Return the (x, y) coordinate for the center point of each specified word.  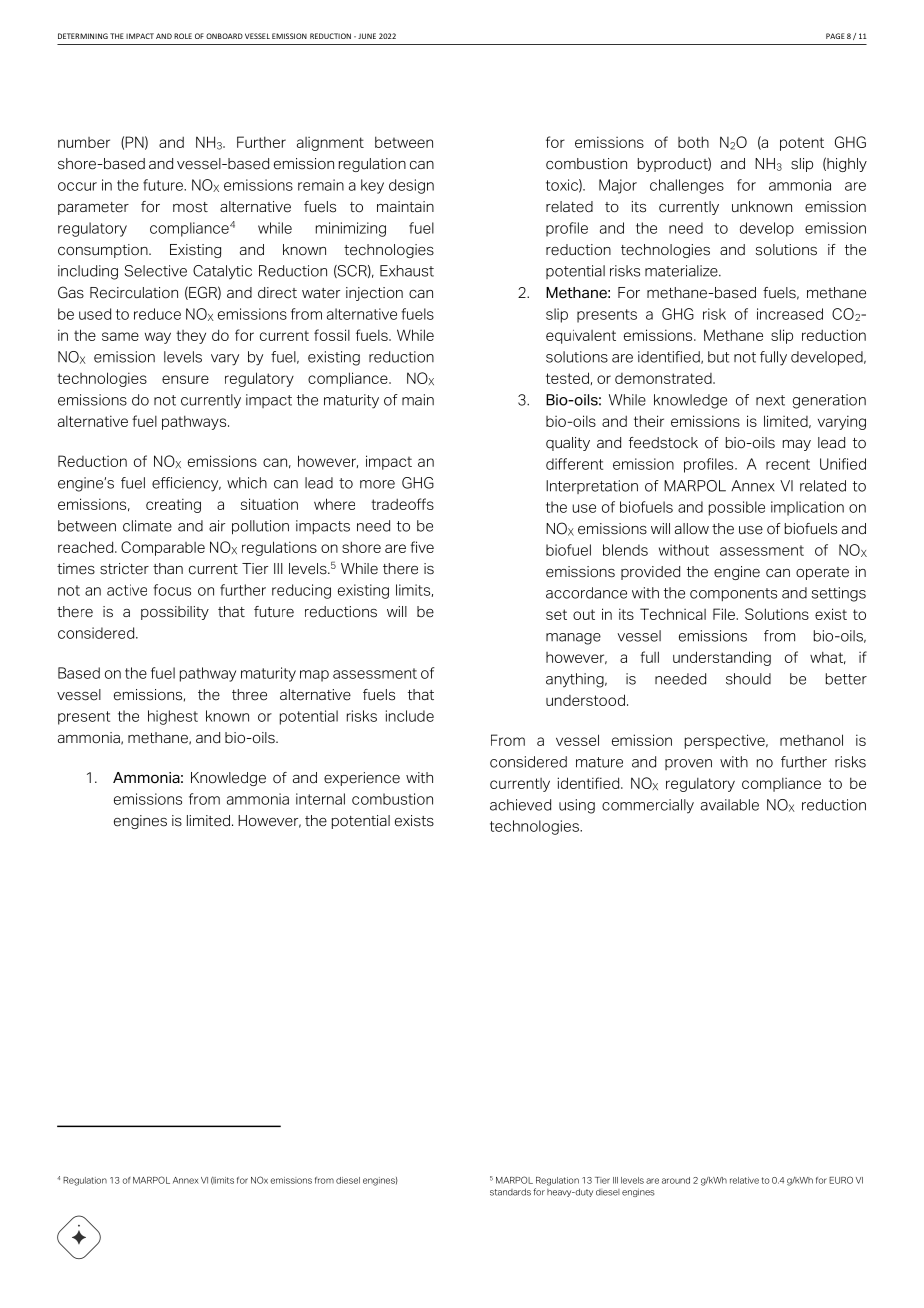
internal (320, 799)
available (730, 805)
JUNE (367, 36)
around (676, 1180)
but (718, 357)
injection (374, 294)
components (733, 594)
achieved (520, 805)
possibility (175, 613)
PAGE (835, 36)
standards (510, 1192)
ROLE (183, 36)
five (422, 547)
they (191, 337)
